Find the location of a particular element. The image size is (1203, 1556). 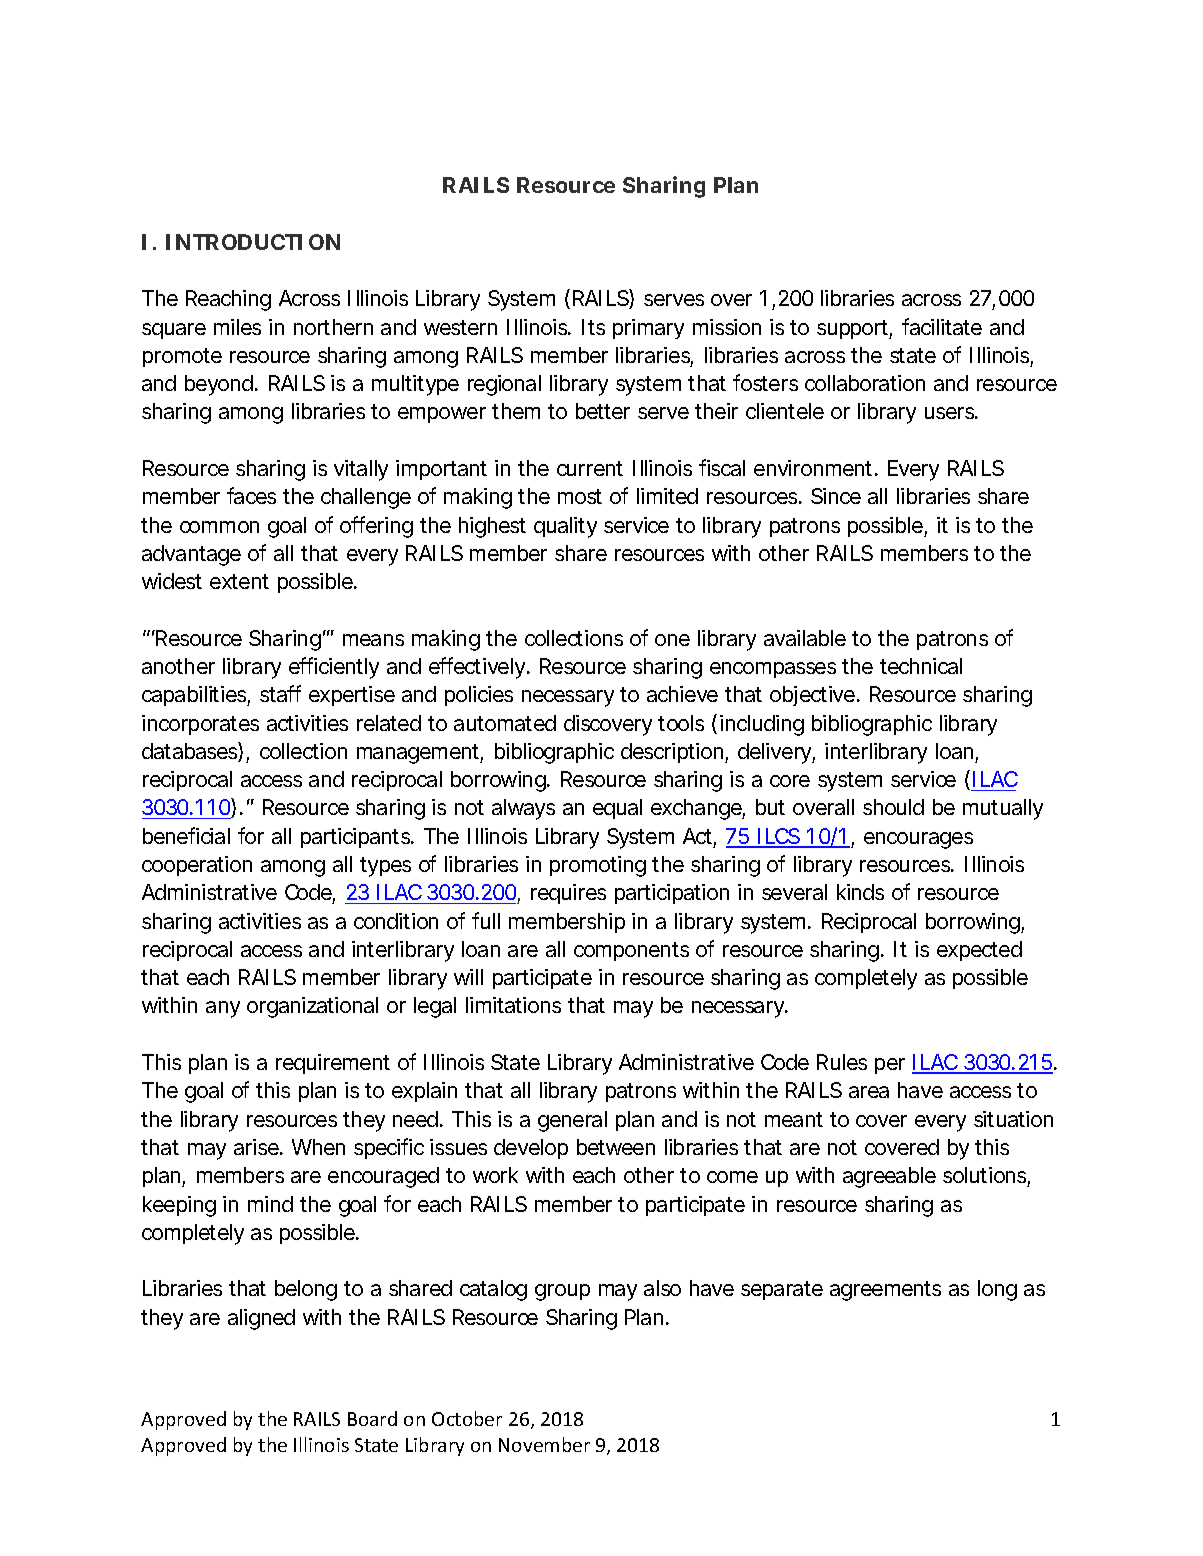

INTRODUCTION is located at coordinates (253, 242).
